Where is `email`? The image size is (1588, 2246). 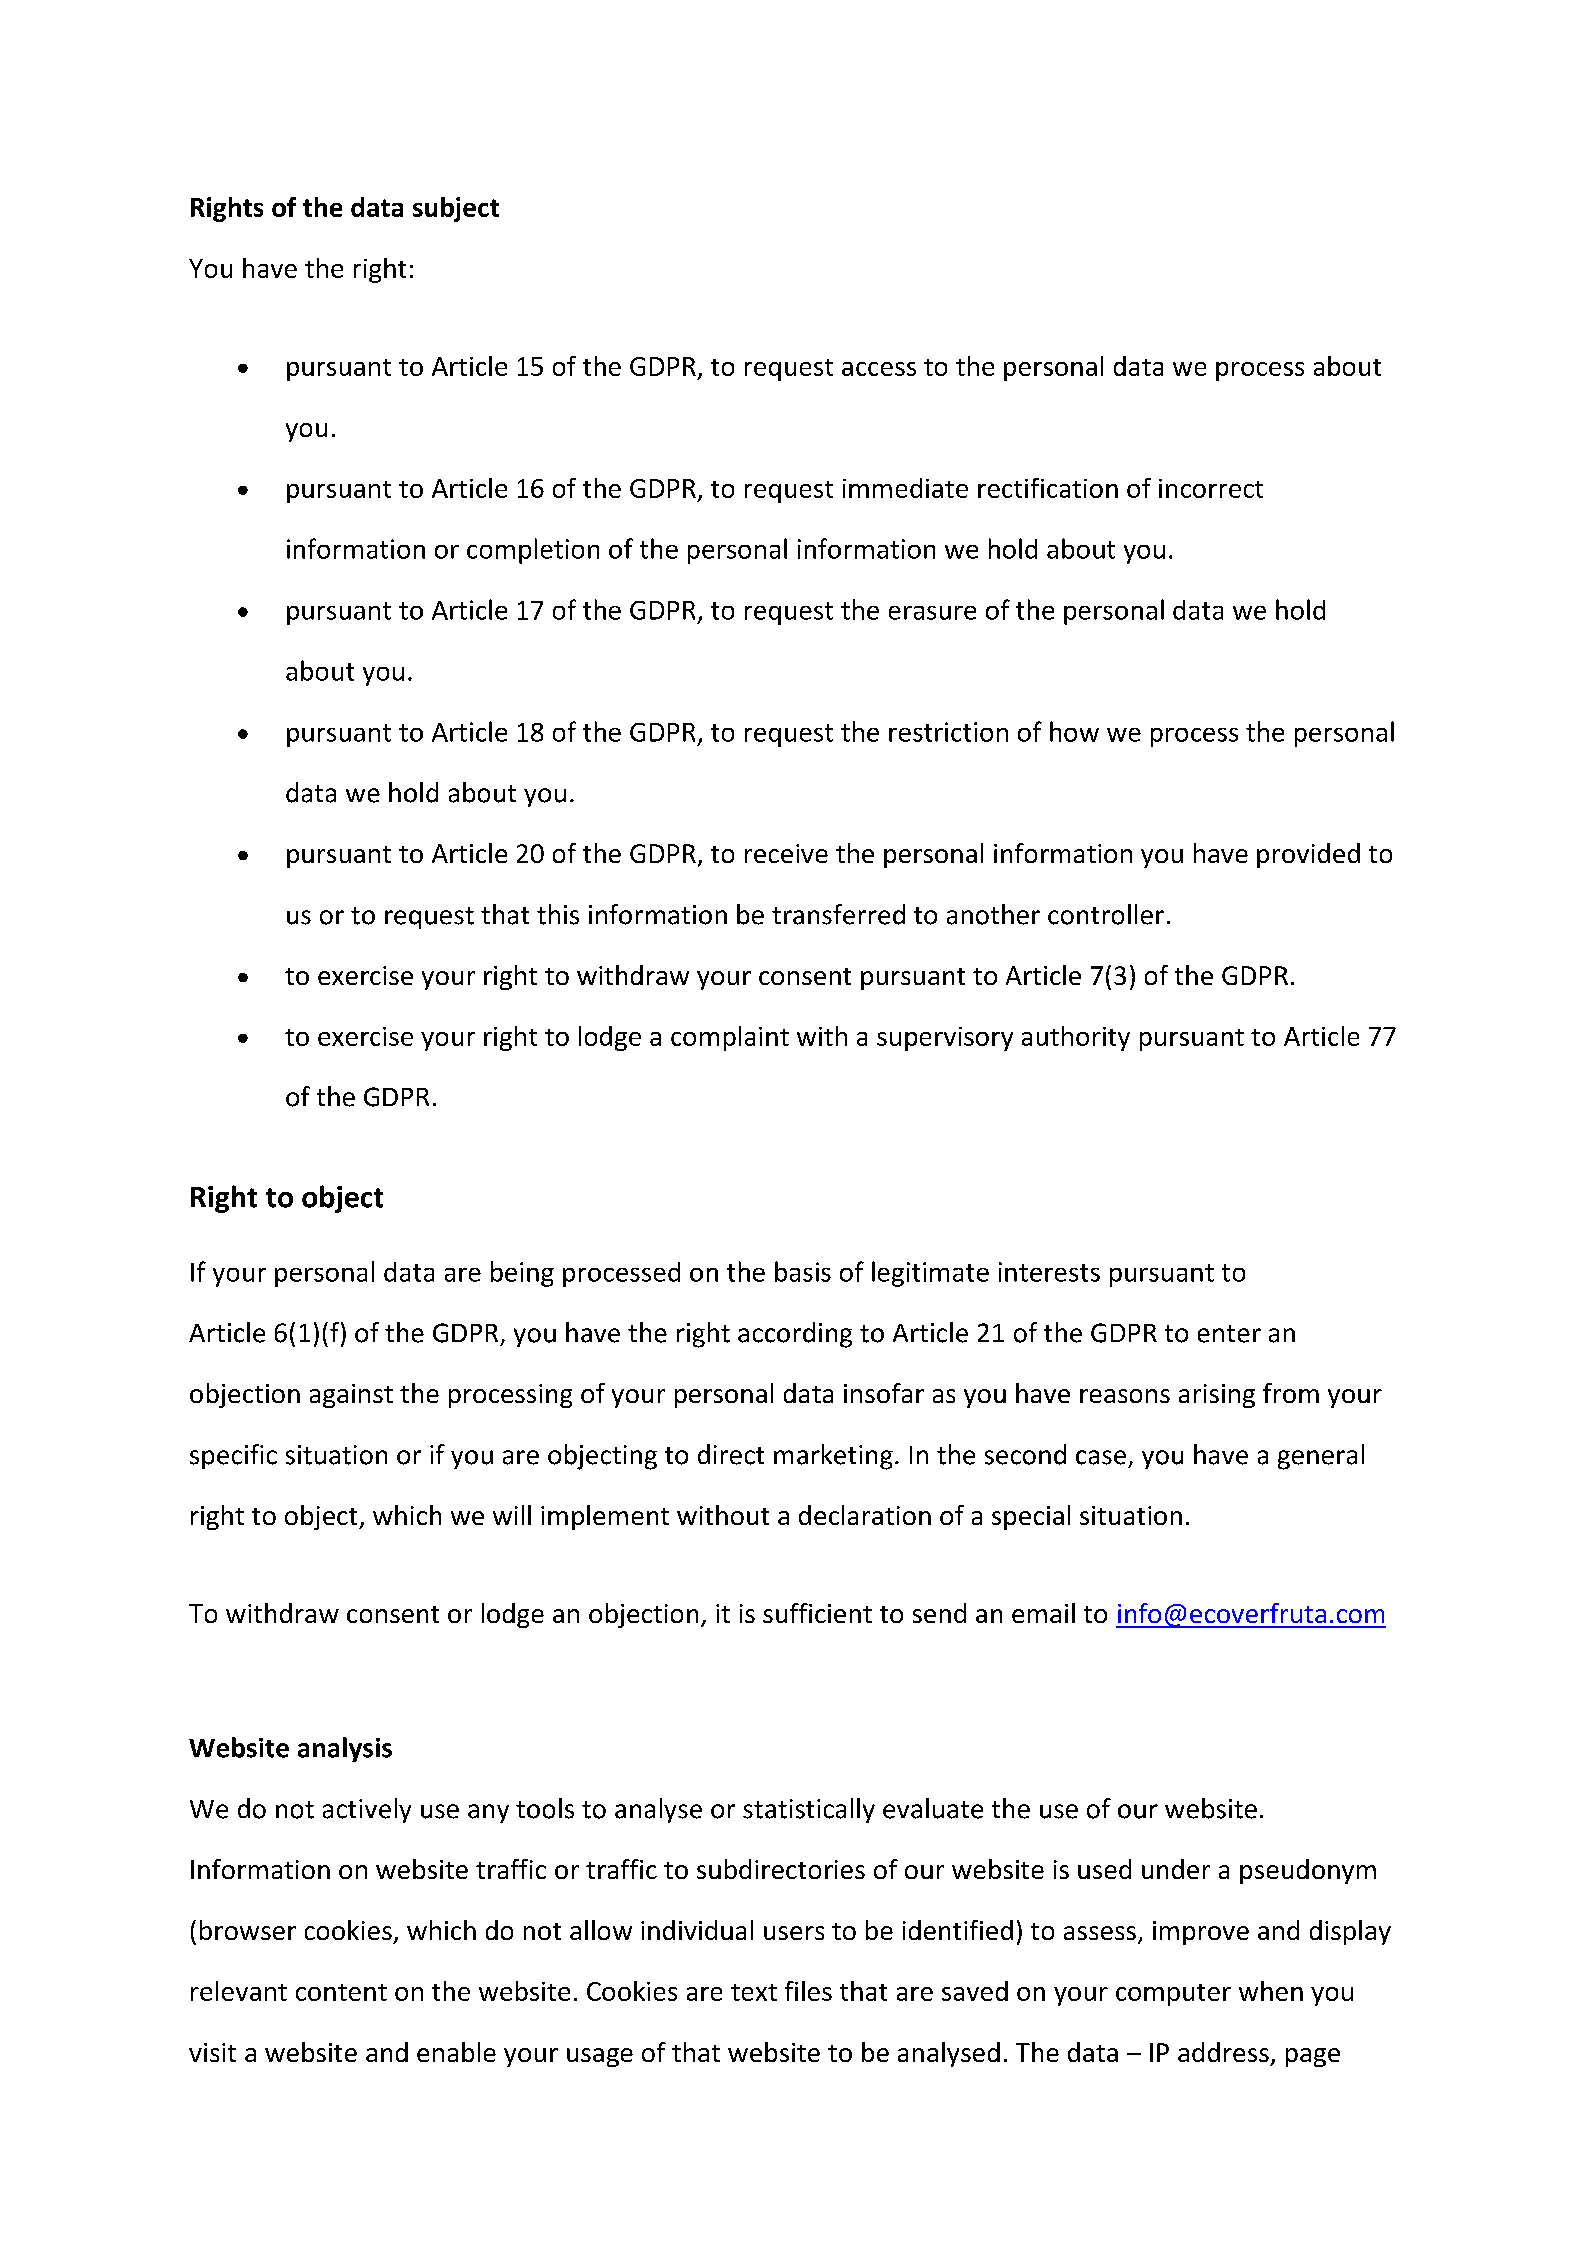 email is located at coordinates (1043, 1613).
